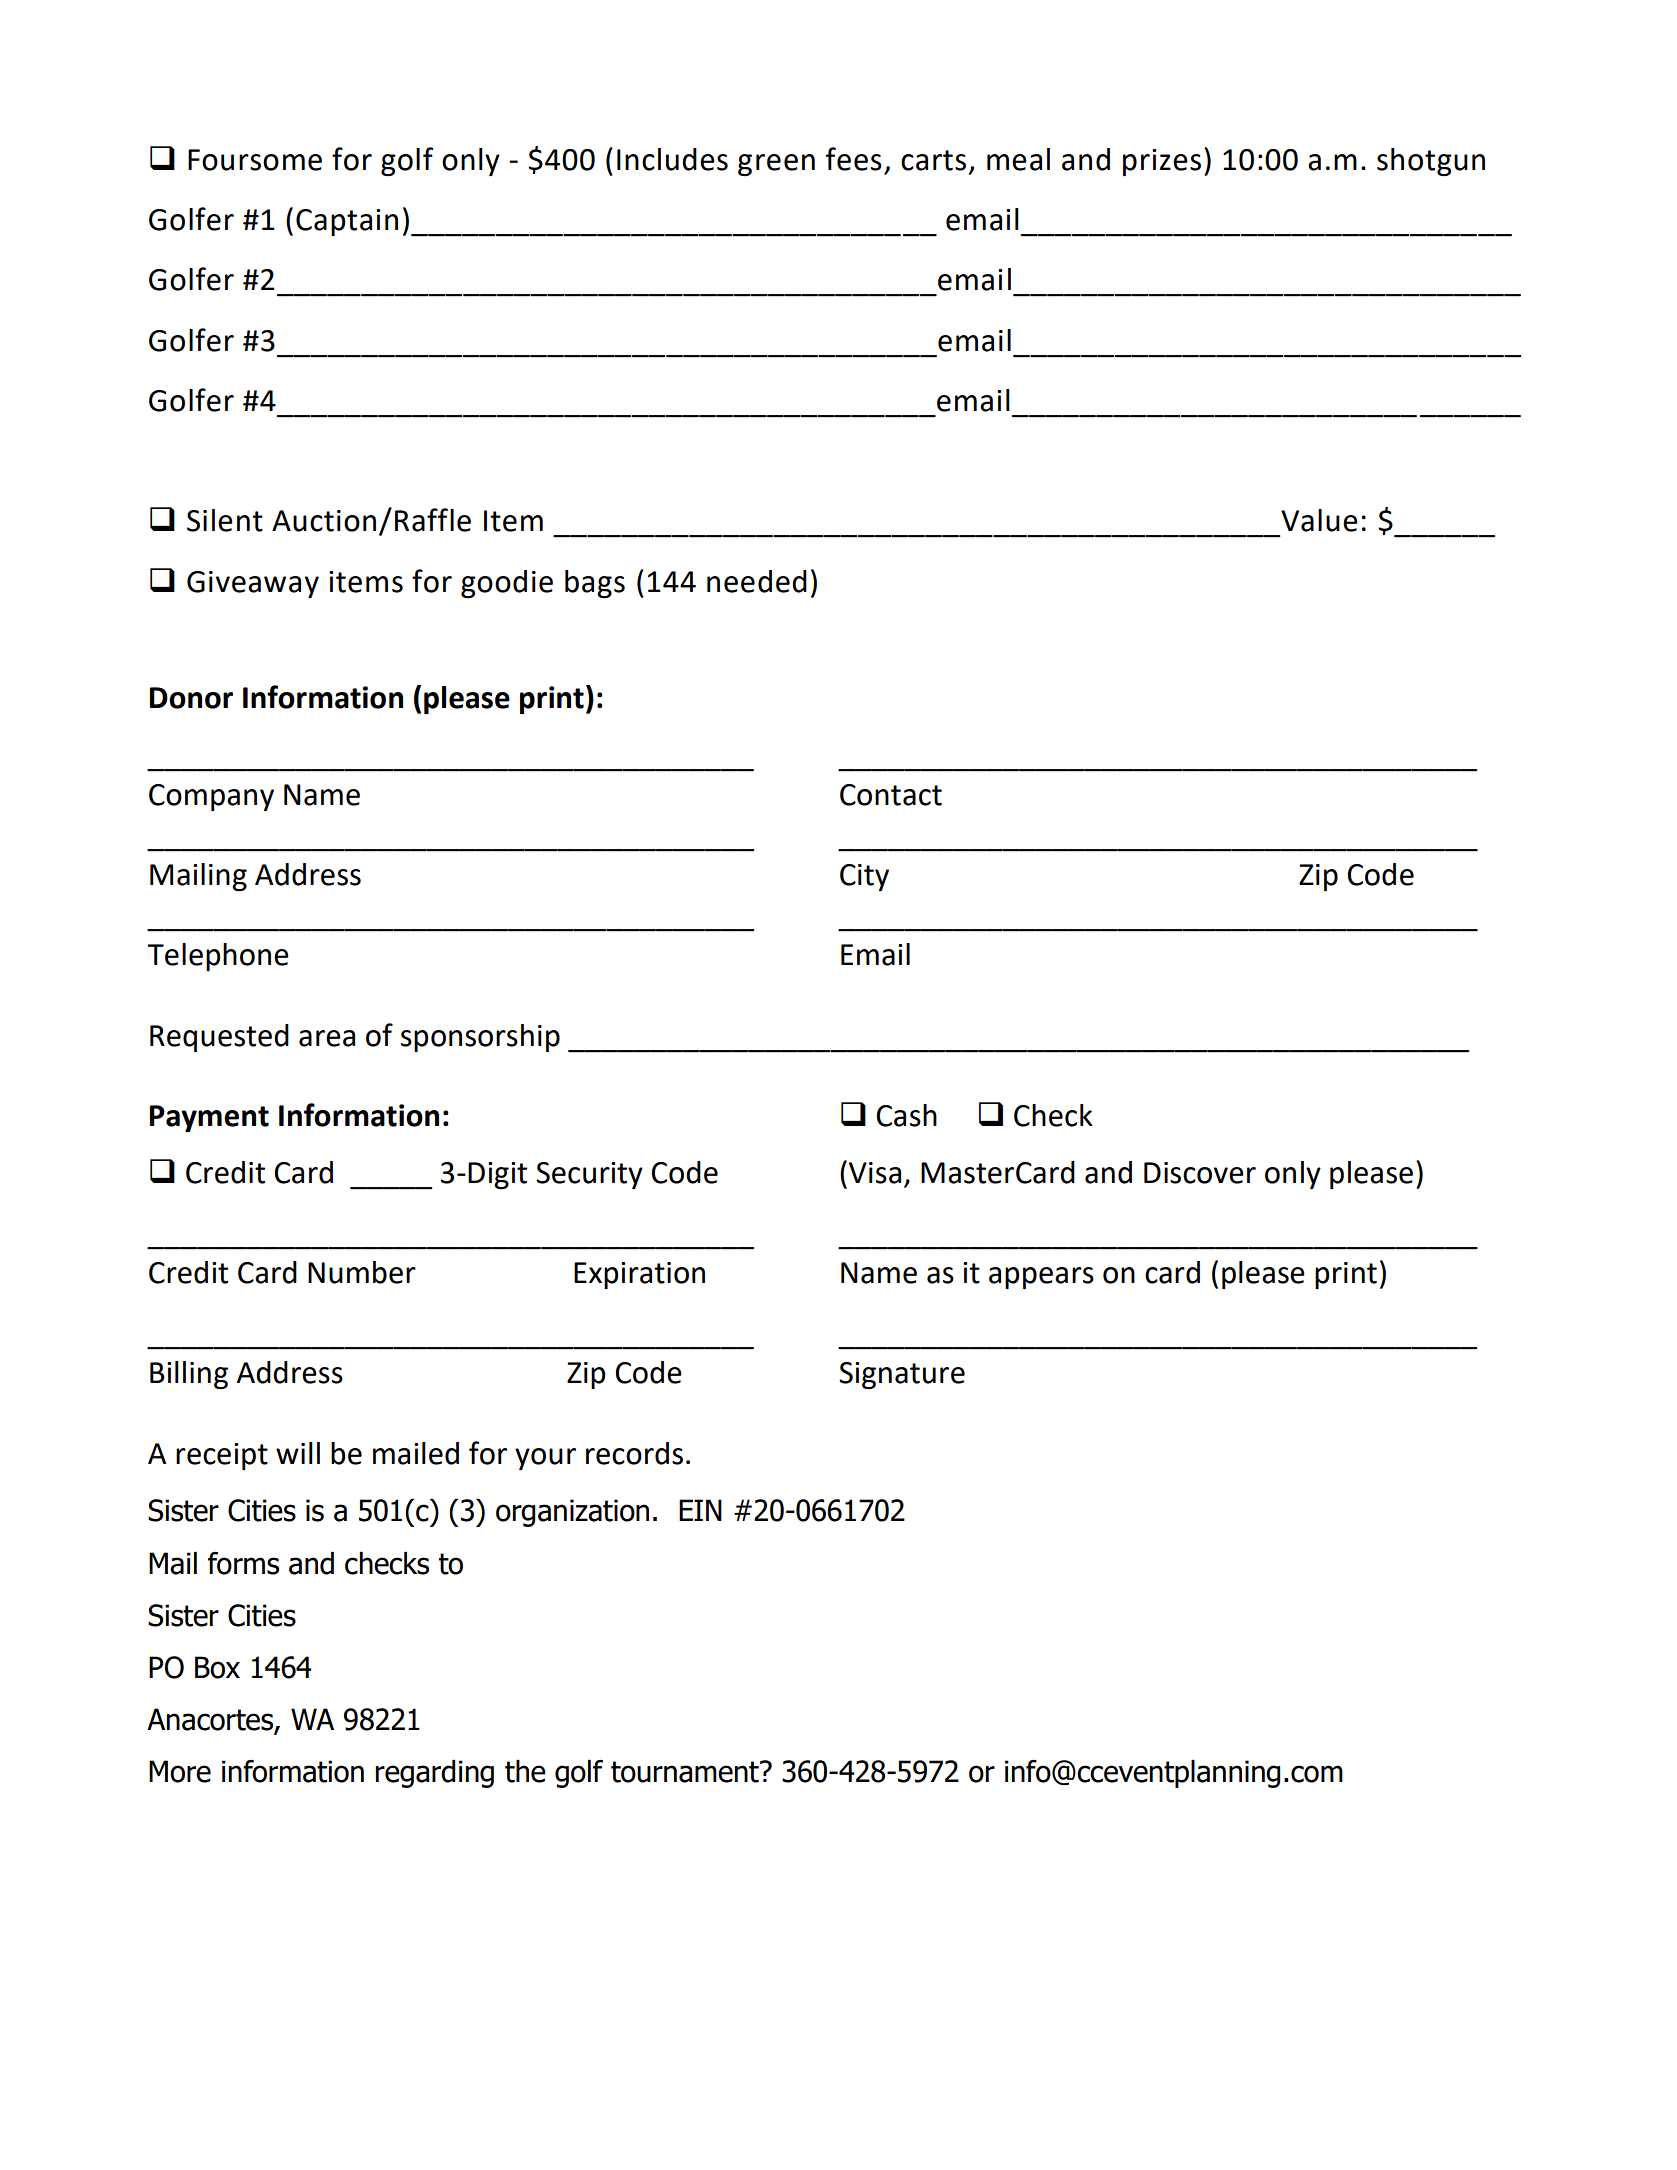 The width and height of the screenshot is (1677, 2170). Describe the element at coordinates (776, 165) in the screenshot. I see `green` at that location.
